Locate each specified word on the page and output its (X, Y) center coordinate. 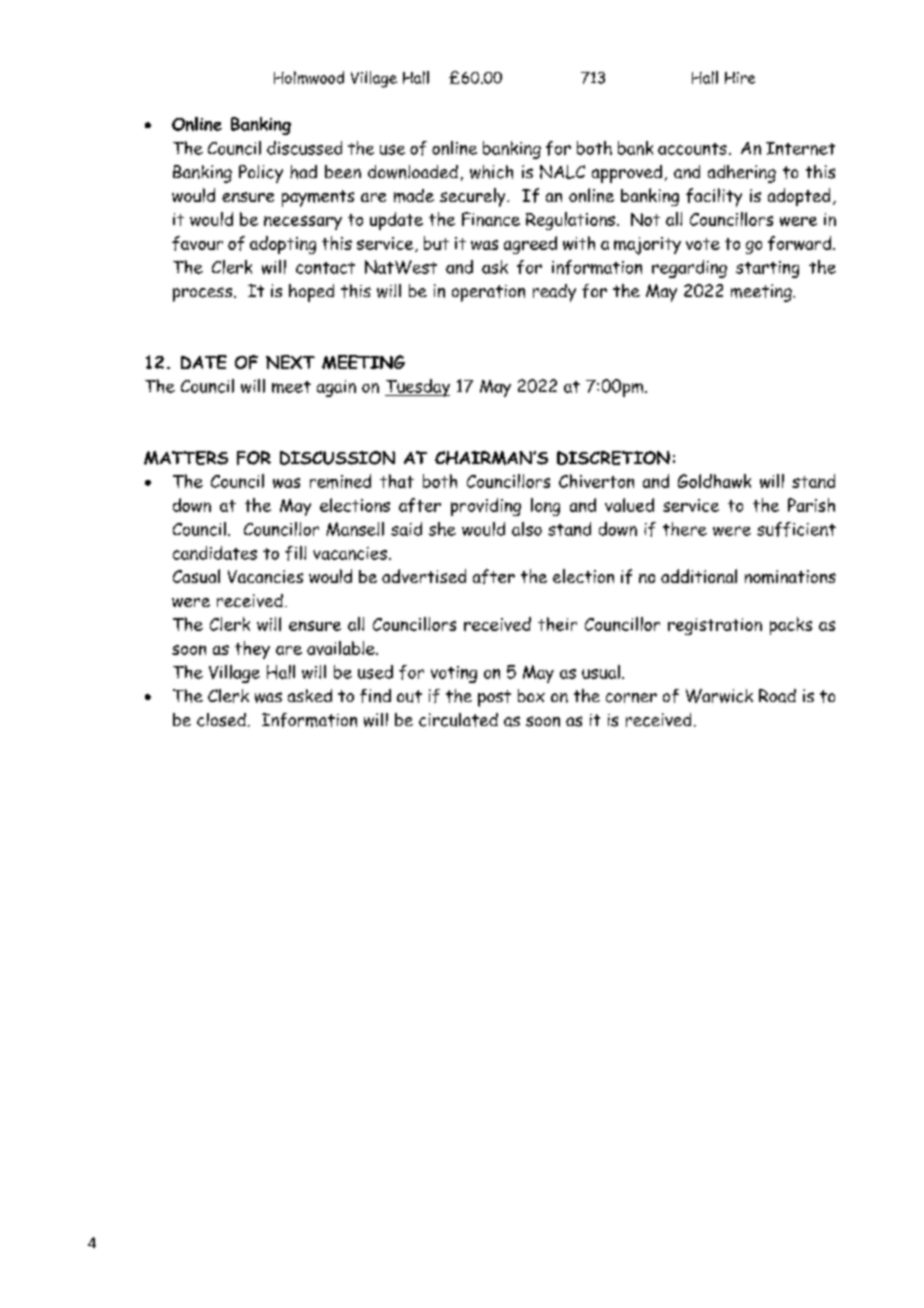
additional (699, 576)
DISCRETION (613, 458)
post (494, 698)
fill (295, 553)
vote (703, 244)
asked (310, 695)
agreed (530, 245)
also (527, 529)
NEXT (290, 362)
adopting (283, 245)
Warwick (719, 696)
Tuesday (417, 388)
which (491, 172)
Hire (740, 78)
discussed (304, 148)
